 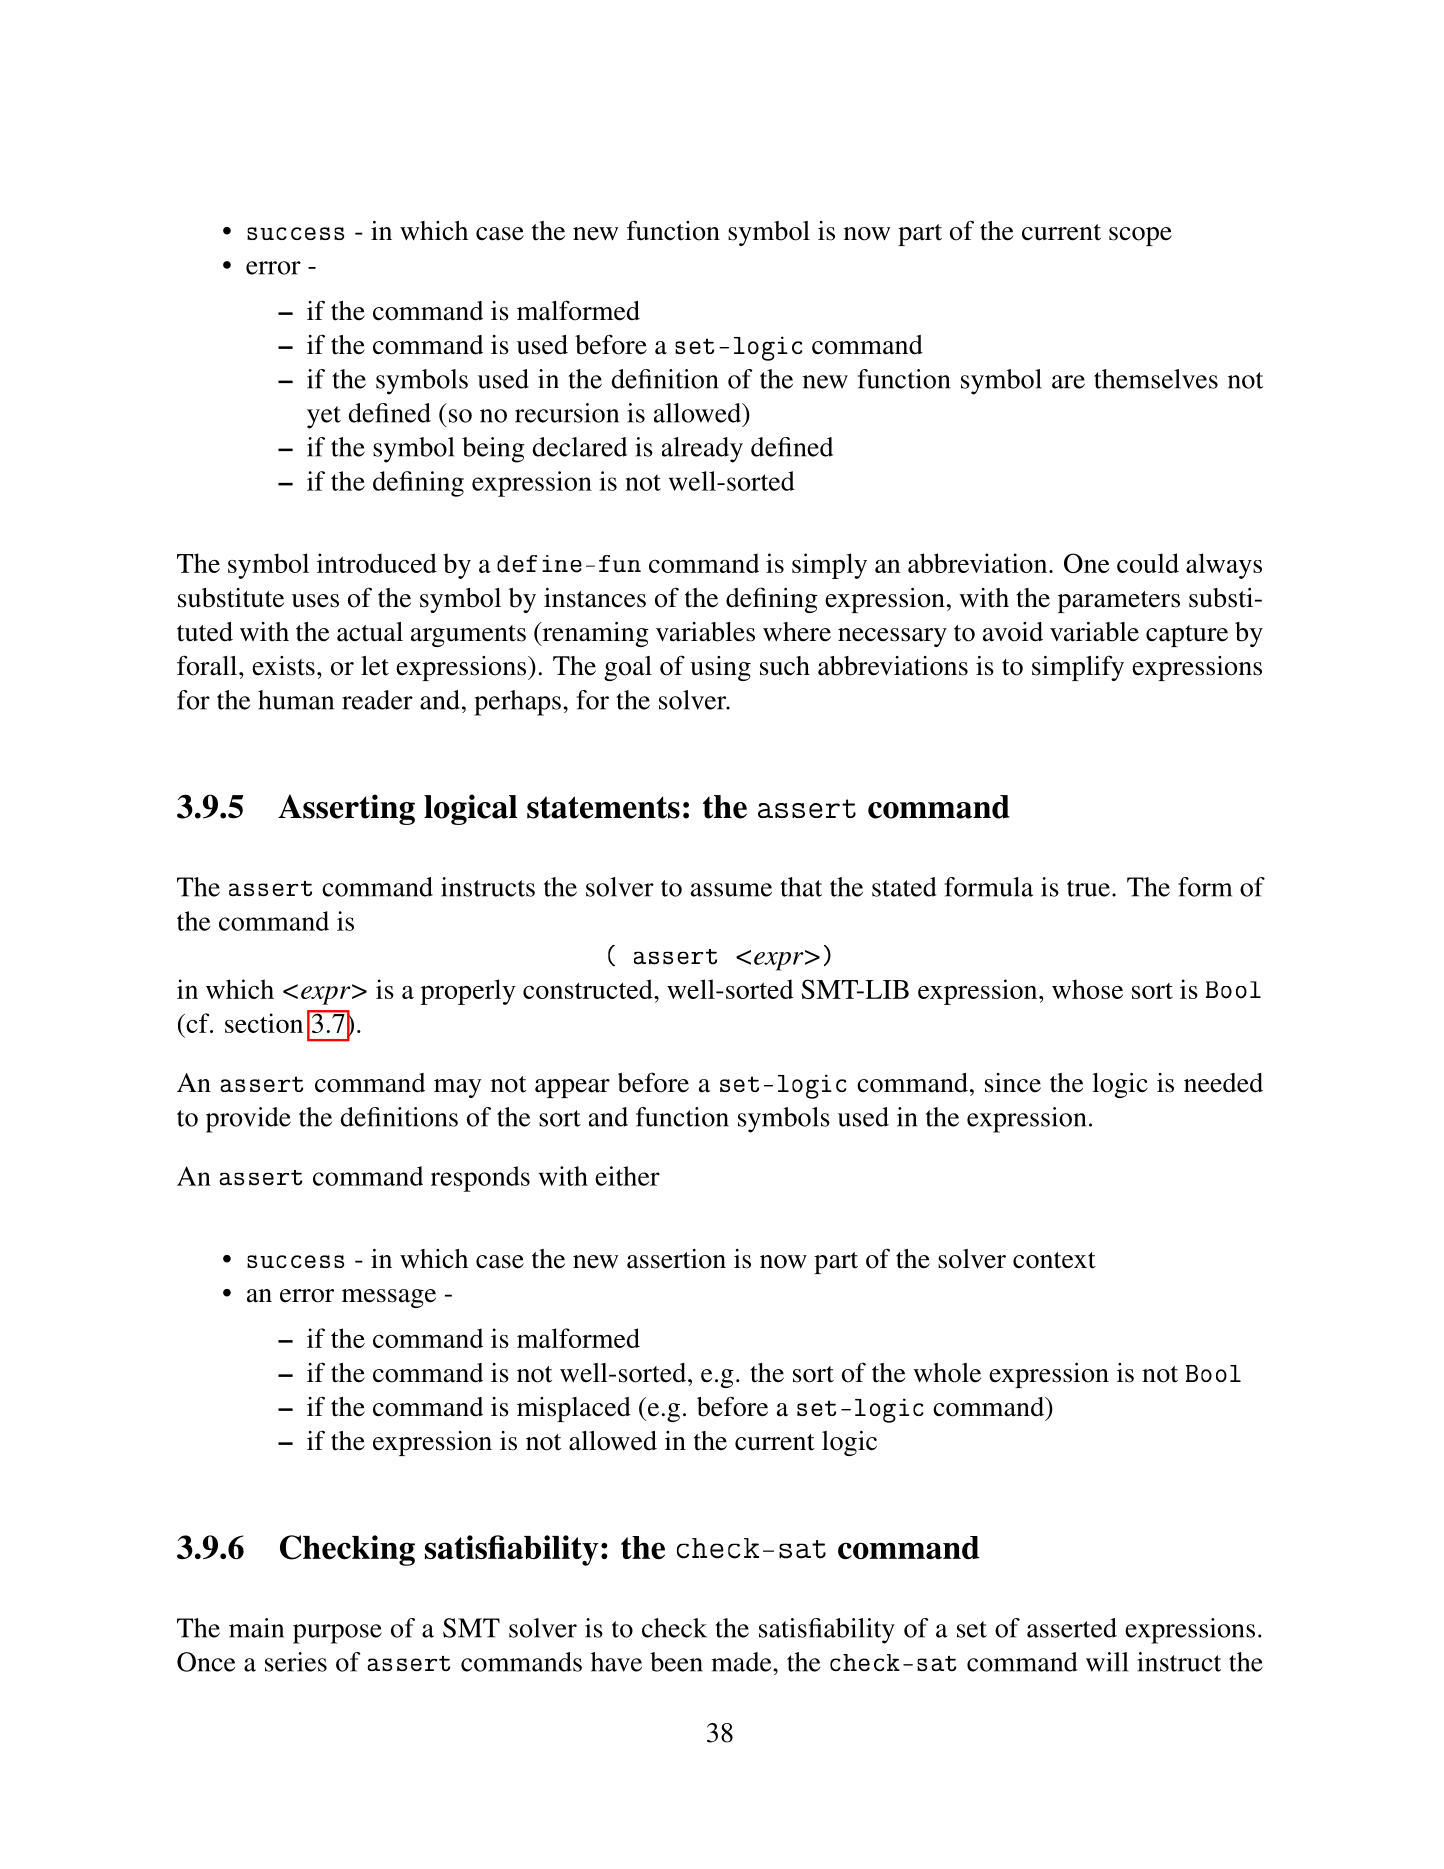 I want to click on recursion, so click(x=567, y=413).
